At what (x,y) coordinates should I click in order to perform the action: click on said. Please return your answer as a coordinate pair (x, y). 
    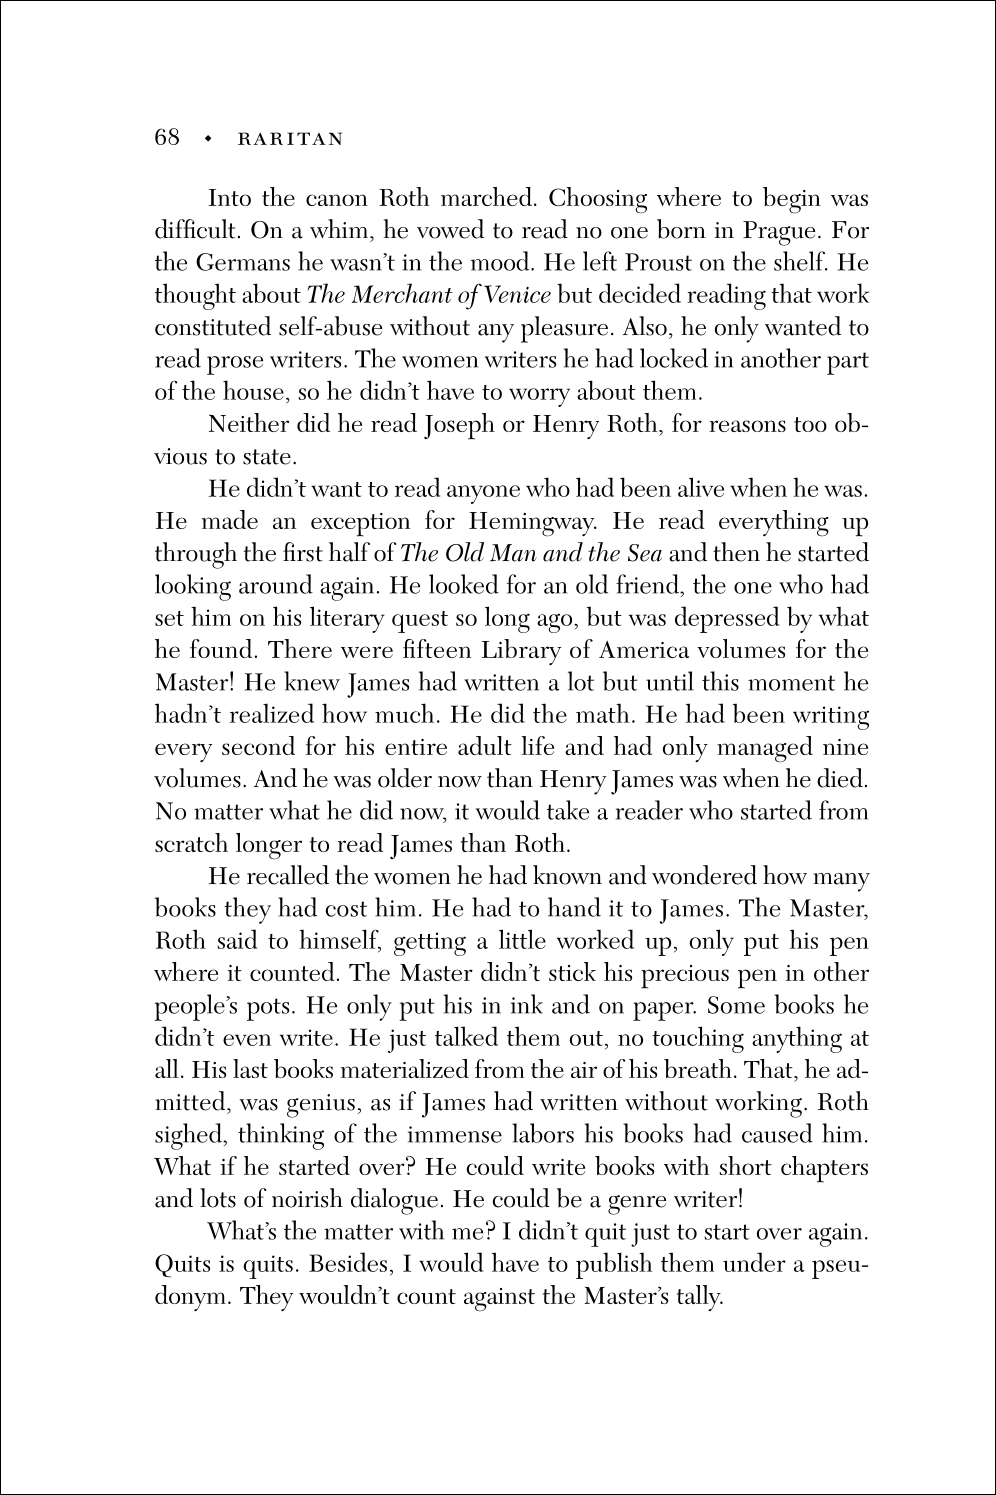
    Looking at the image, I should click on (237, 939).
